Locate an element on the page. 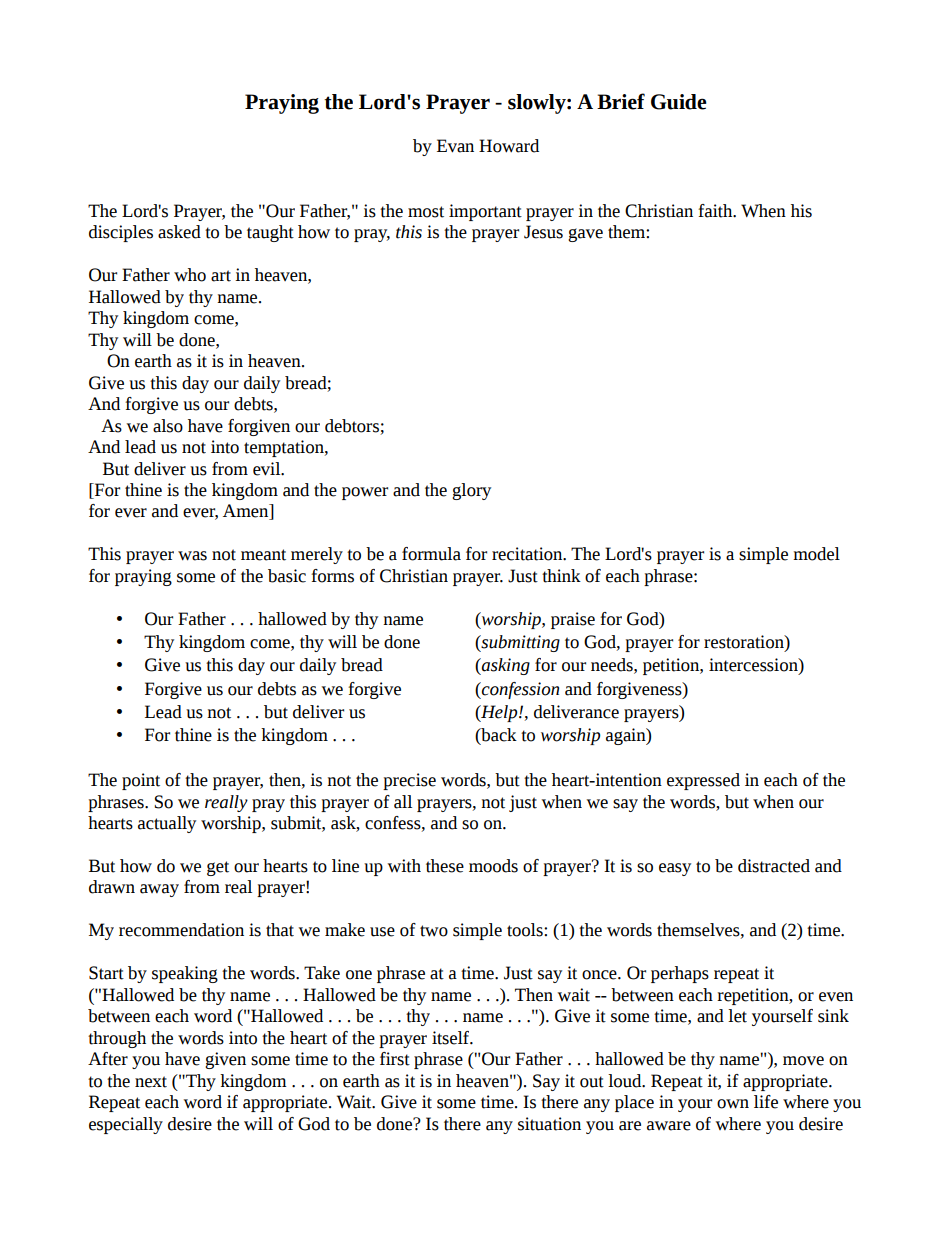 This page has width=952, height=1233. also is located at coordinates (168, 426).
